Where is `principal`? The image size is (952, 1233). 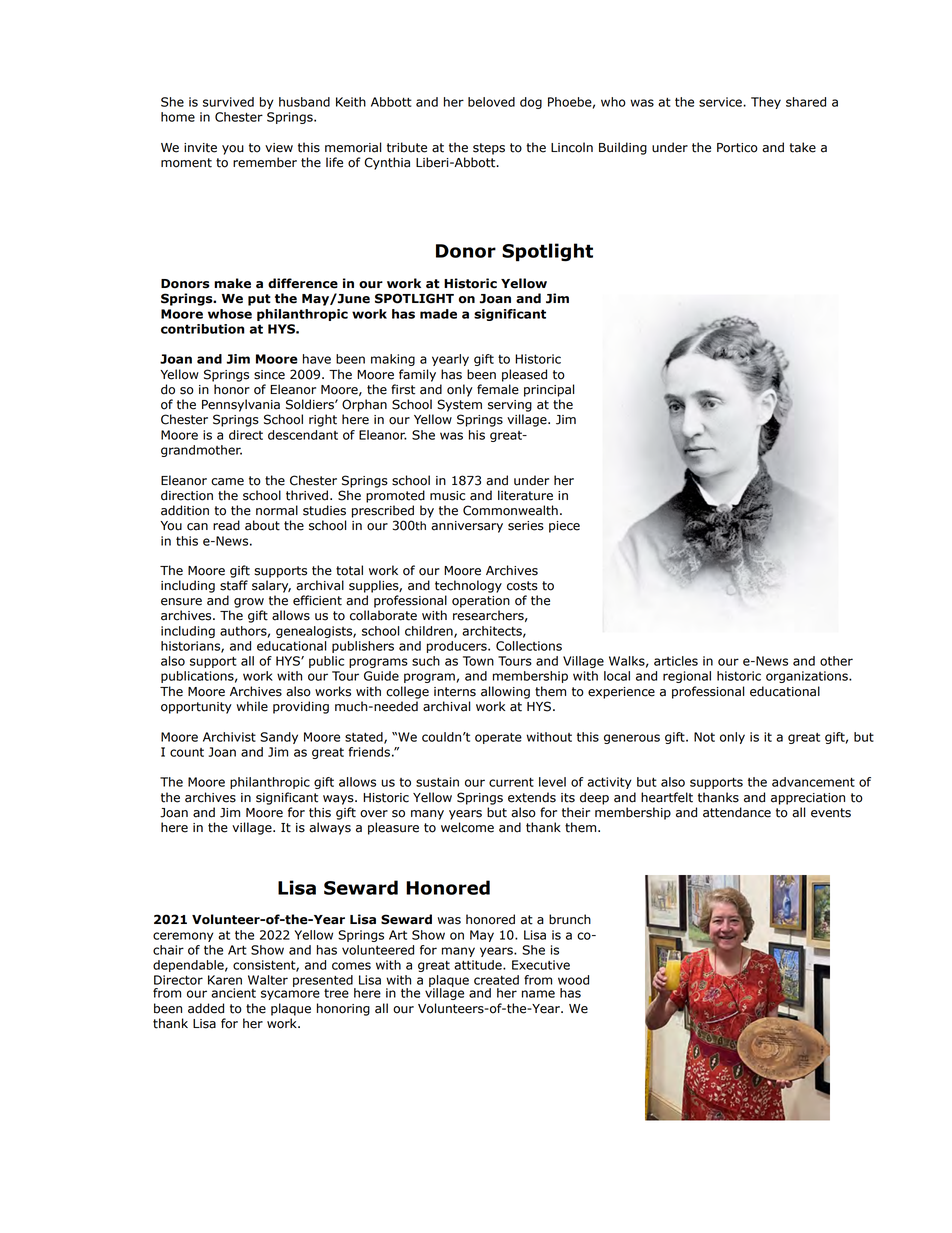
principal is located at coordinates (549, 390).
